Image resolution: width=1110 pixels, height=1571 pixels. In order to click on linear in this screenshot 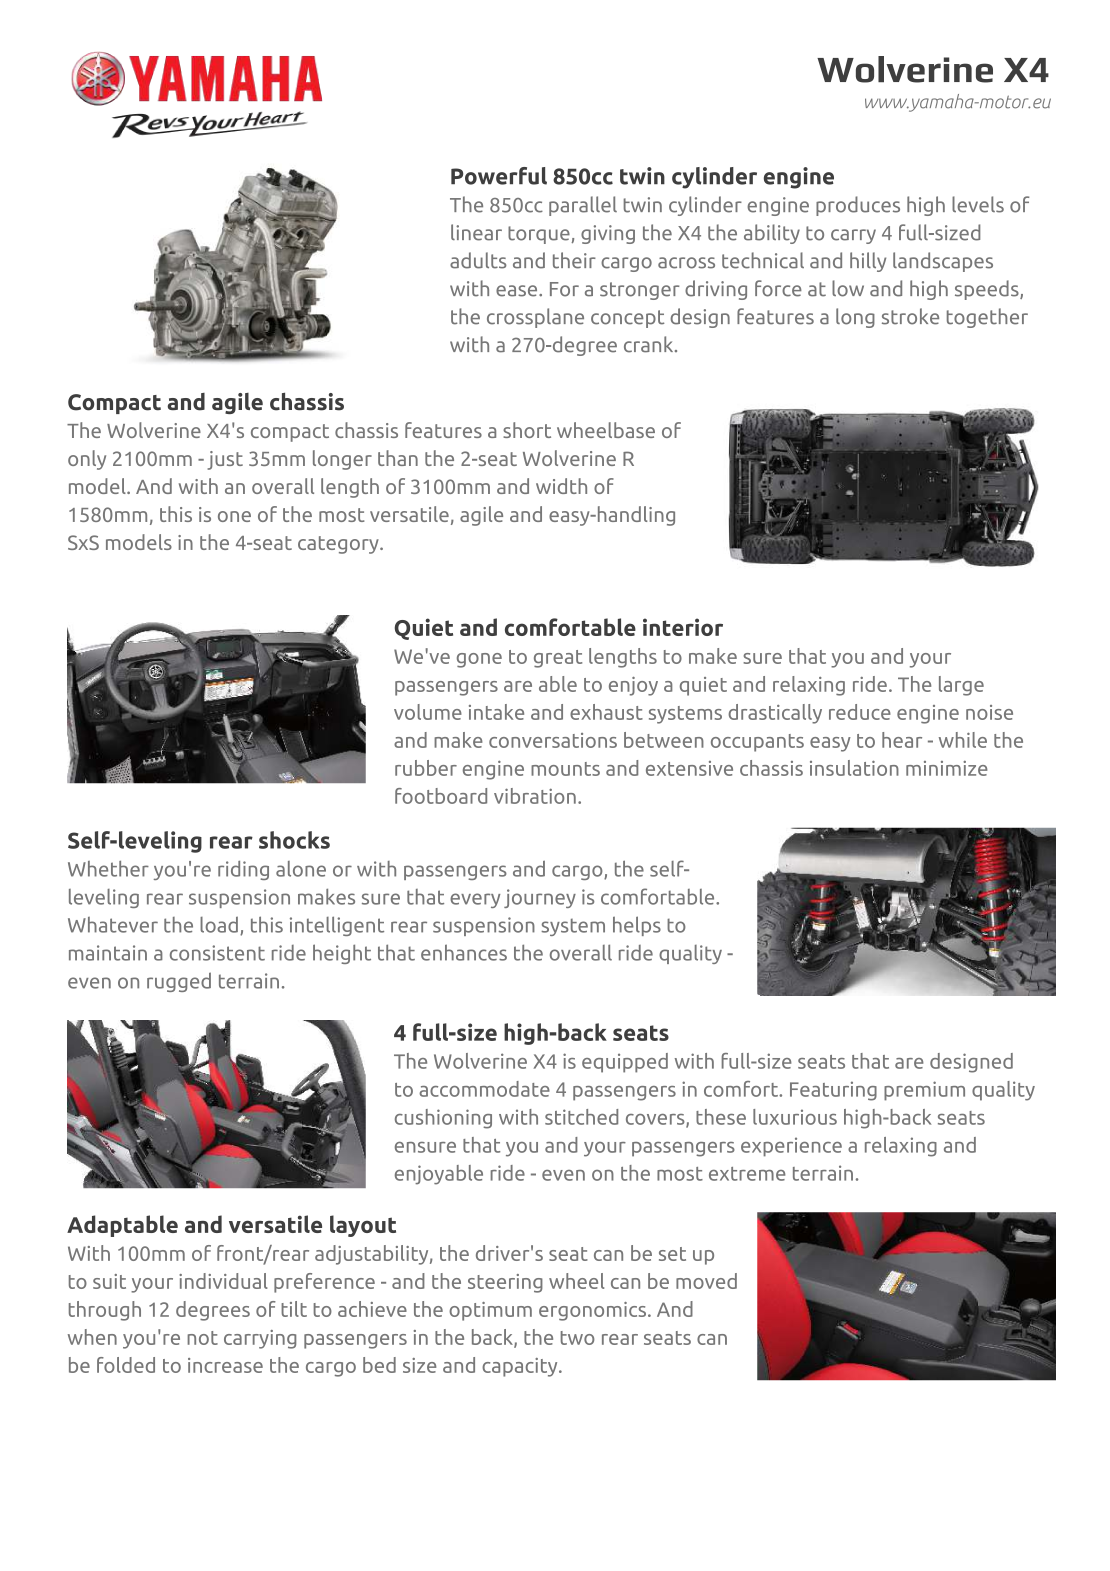, I will do `click(476, 232)`.
